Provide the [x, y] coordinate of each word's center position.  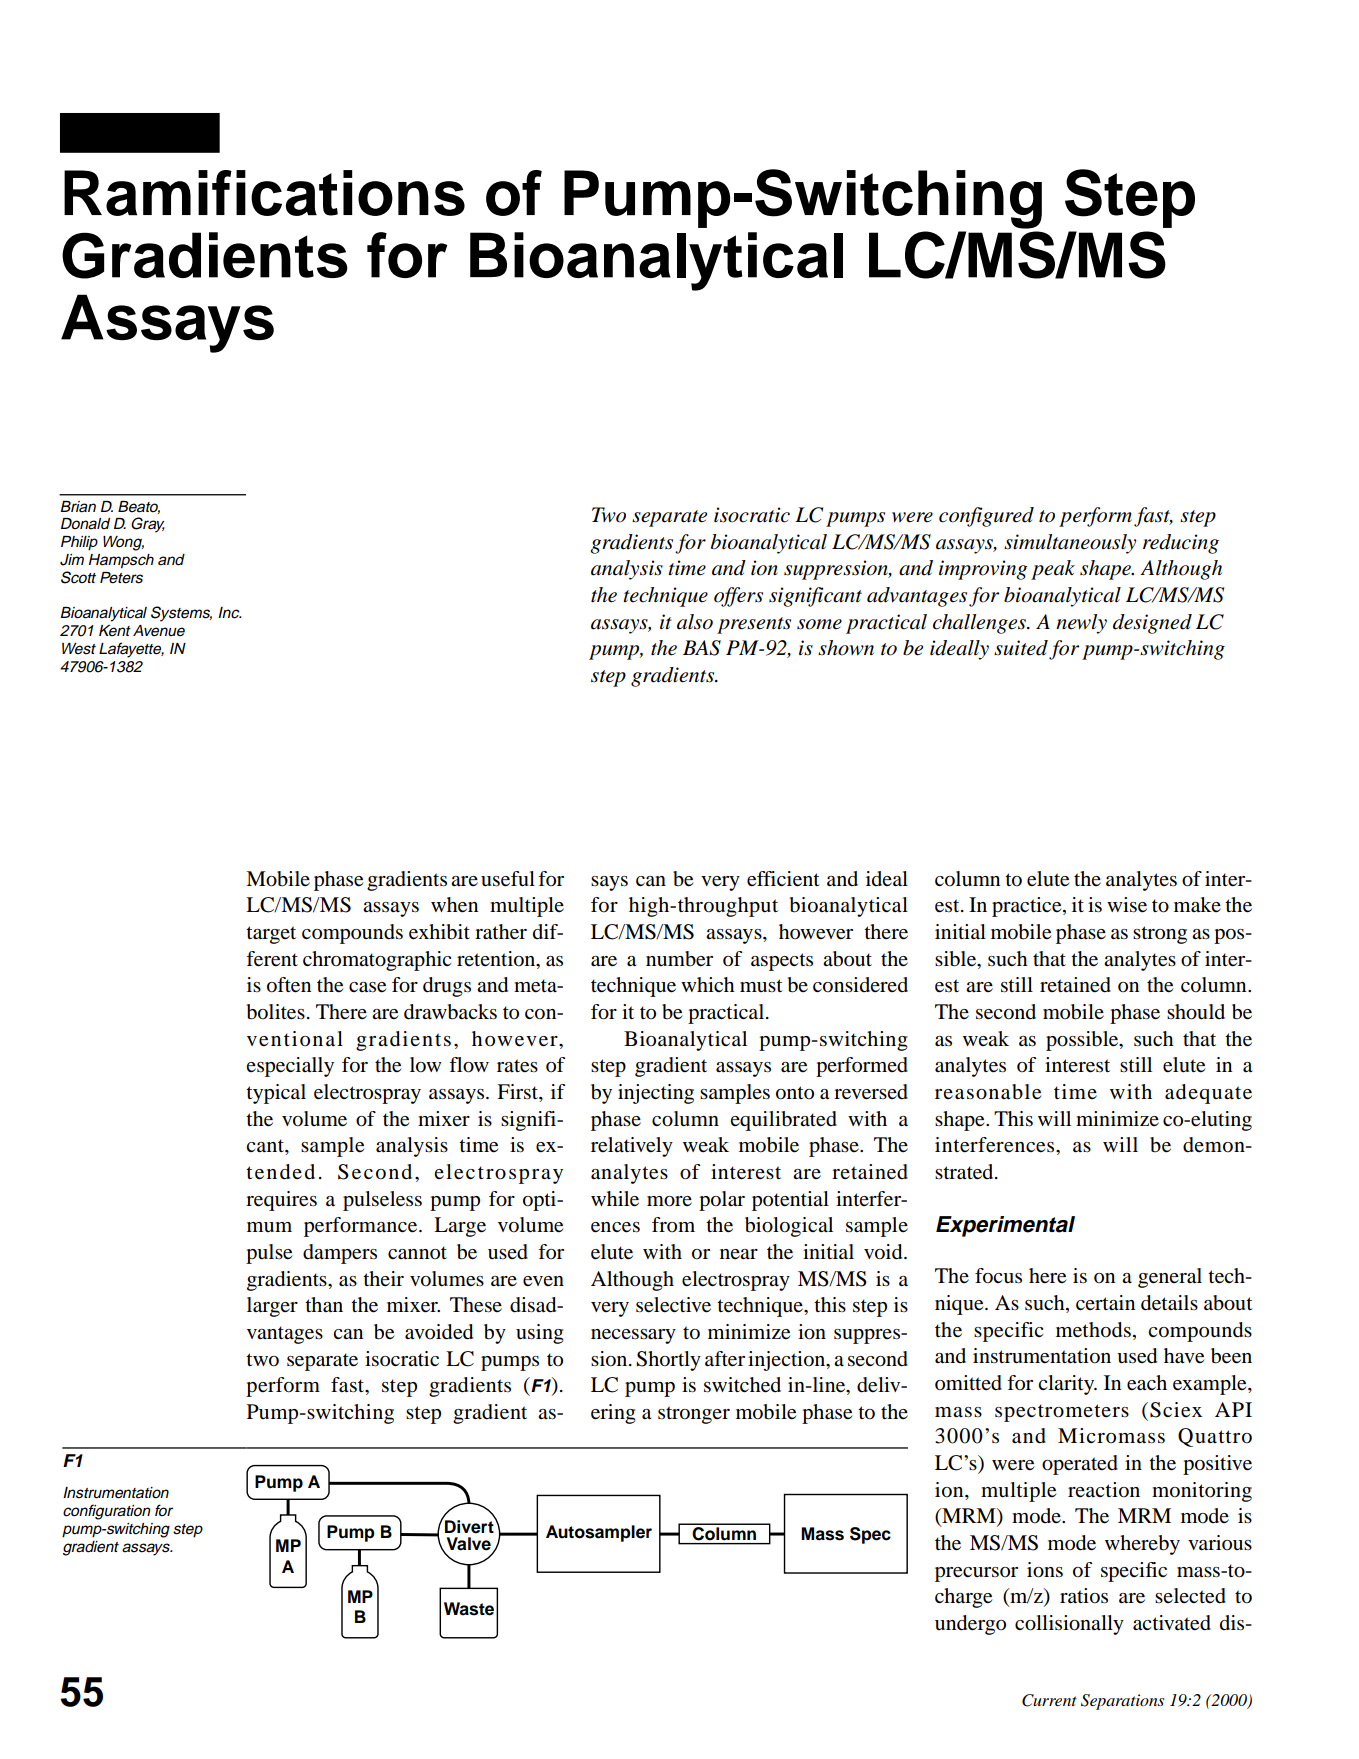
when [454, 905]
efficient [783, 879]
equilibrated [783, 1121]
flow [469, 1065]
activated [1172, 1623]
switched [742, 1385]
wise [1127, 905]
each [1147, 1383]
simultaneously [1070, 544]
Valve [468, 1545]
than [324, 1305]
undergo [970, 1625]
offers [738, 597]
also [695, 622]
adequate [1208, 1094]
